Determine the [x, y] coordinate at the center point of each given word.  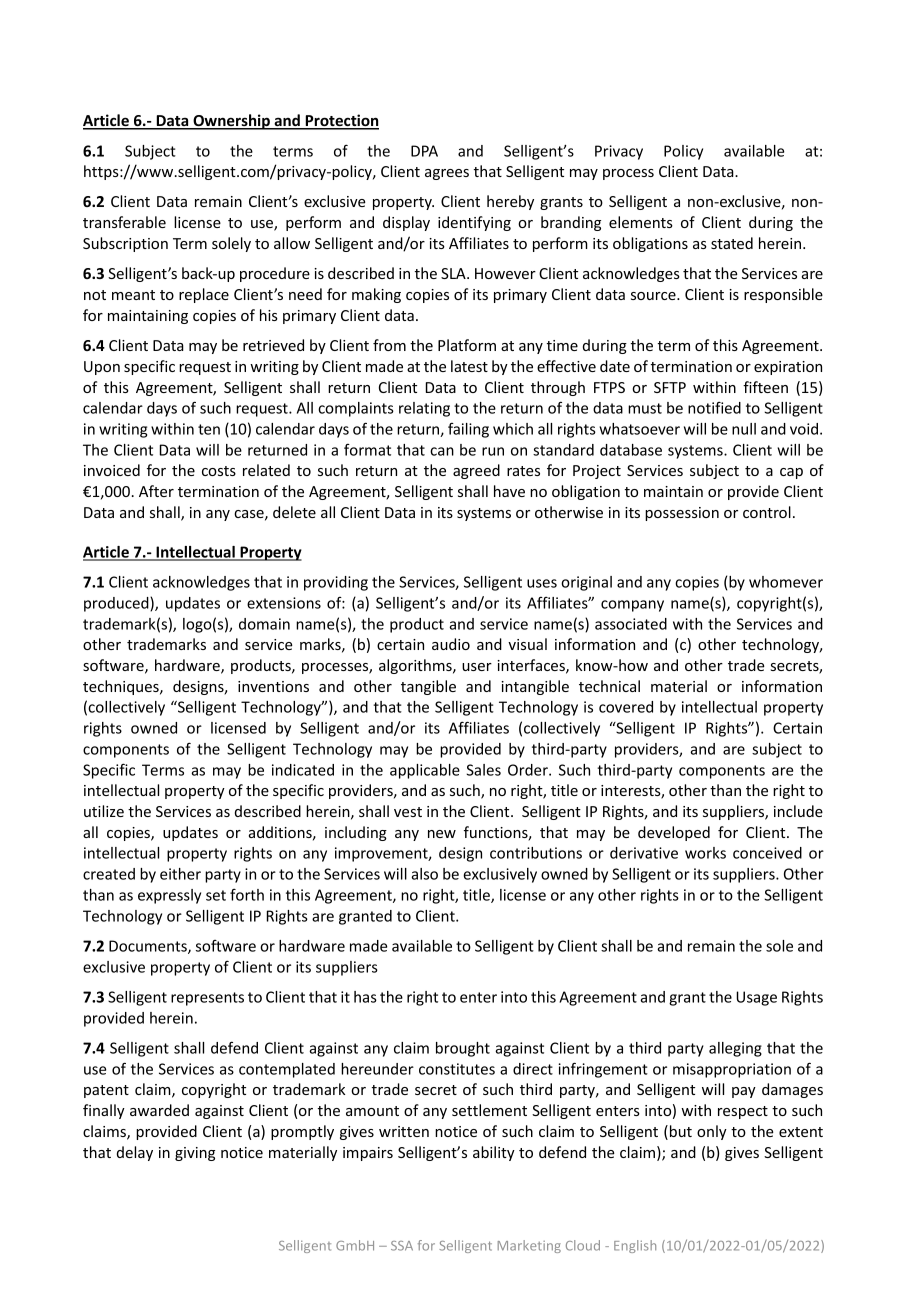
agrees [447, 174]
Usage [756, 998]
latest [469, 366]
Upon [102, 368]
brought [463, 1049]
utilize [104, 811]
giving [195, 1154]
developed [674, 833]
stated [732, 243]
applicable [425, 771]
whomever [786, 582]
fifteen [765, 387]
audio [451, 644]
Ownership [231, 122]
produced [117, 604]
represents [207, 999]
